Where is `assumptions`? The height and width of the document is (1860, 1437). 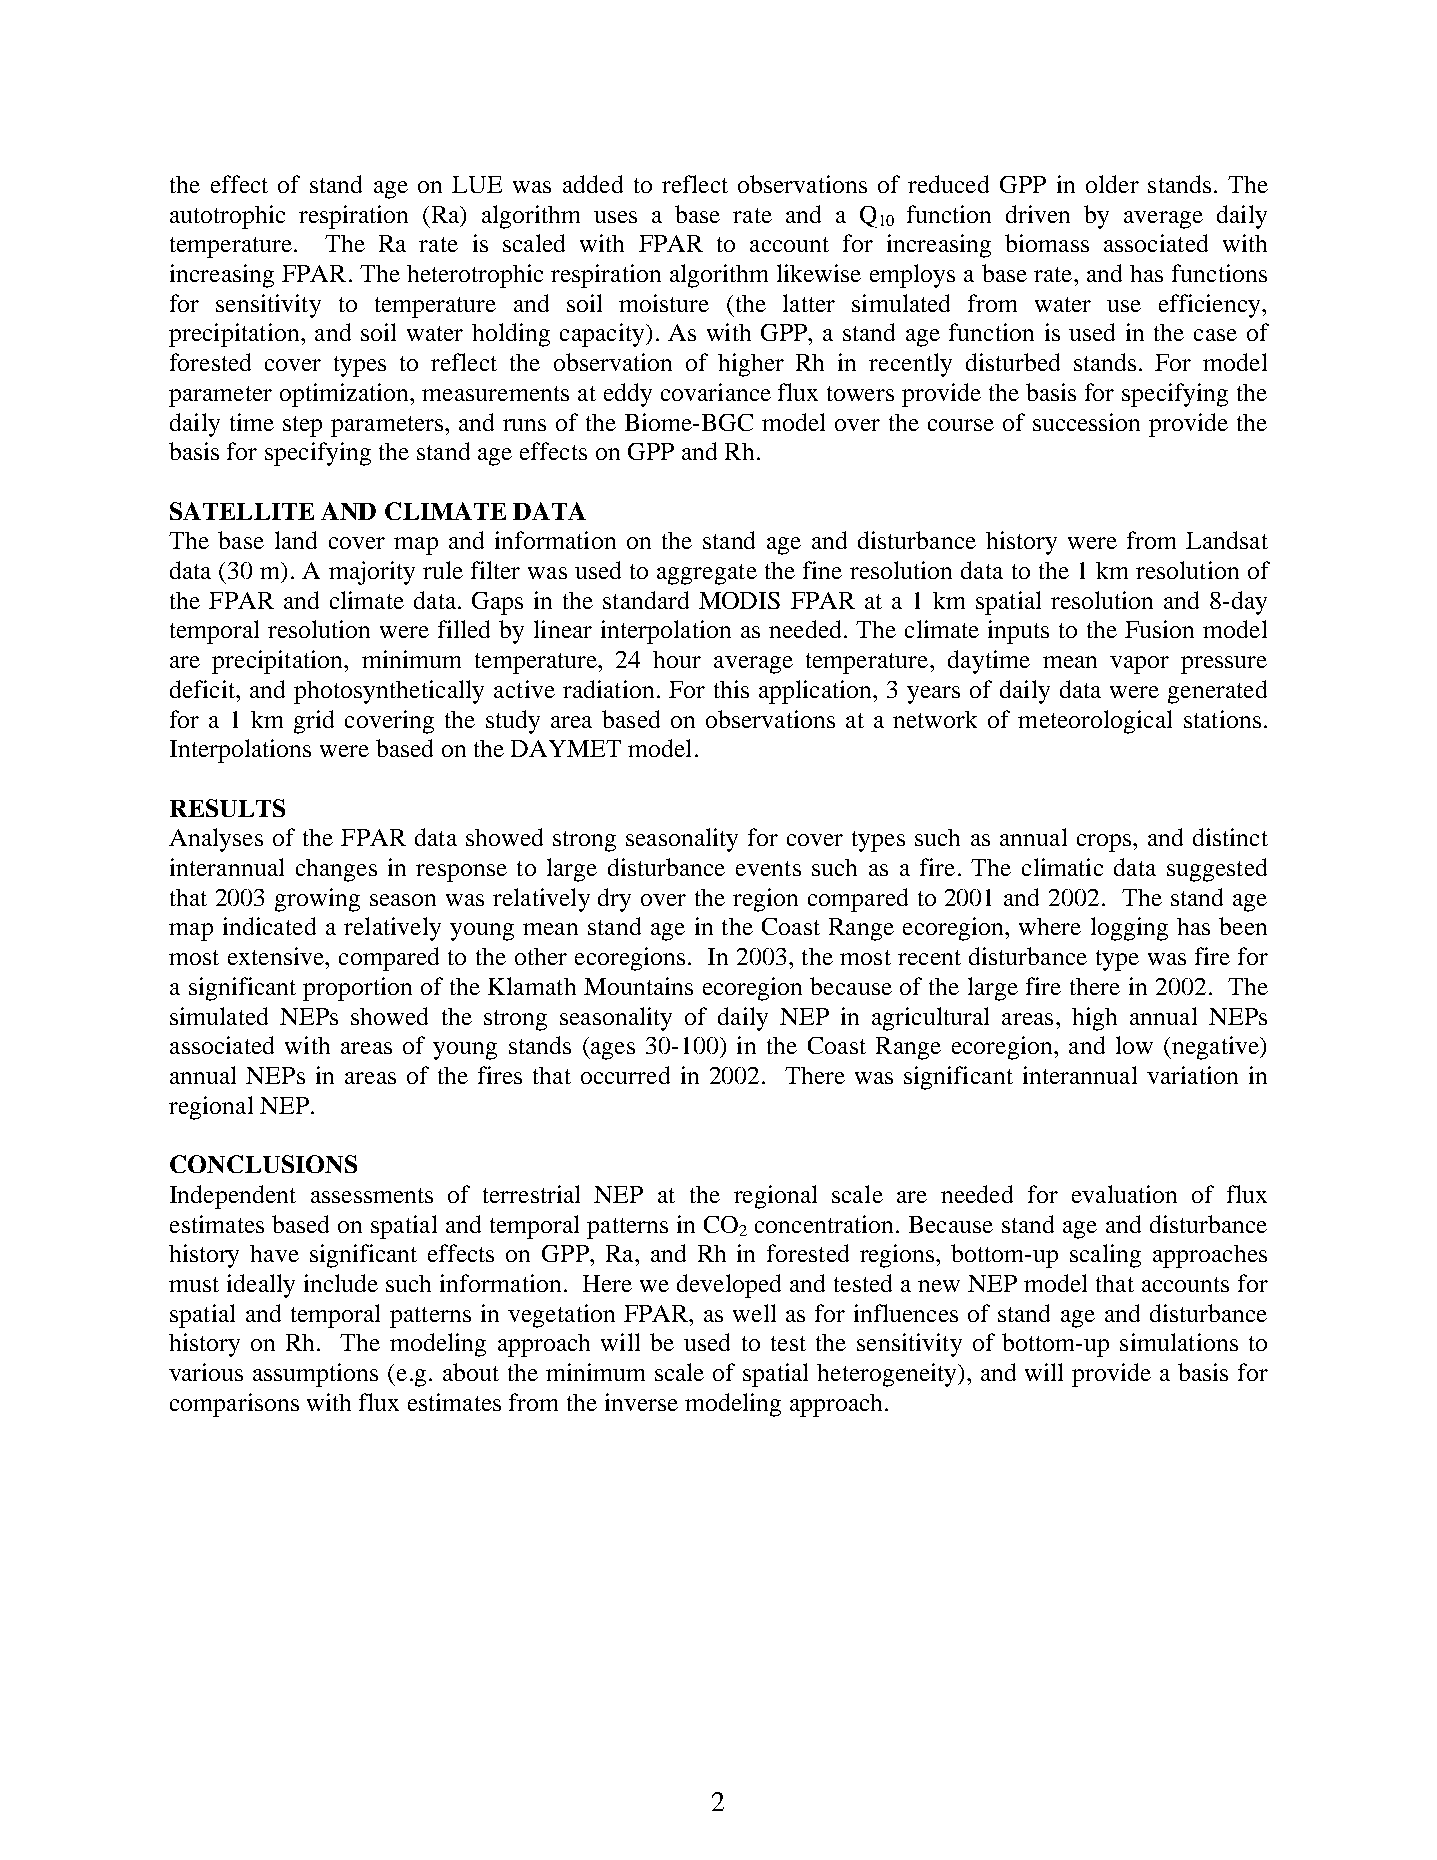 assumptions is located at coordinates (315, 1375).
